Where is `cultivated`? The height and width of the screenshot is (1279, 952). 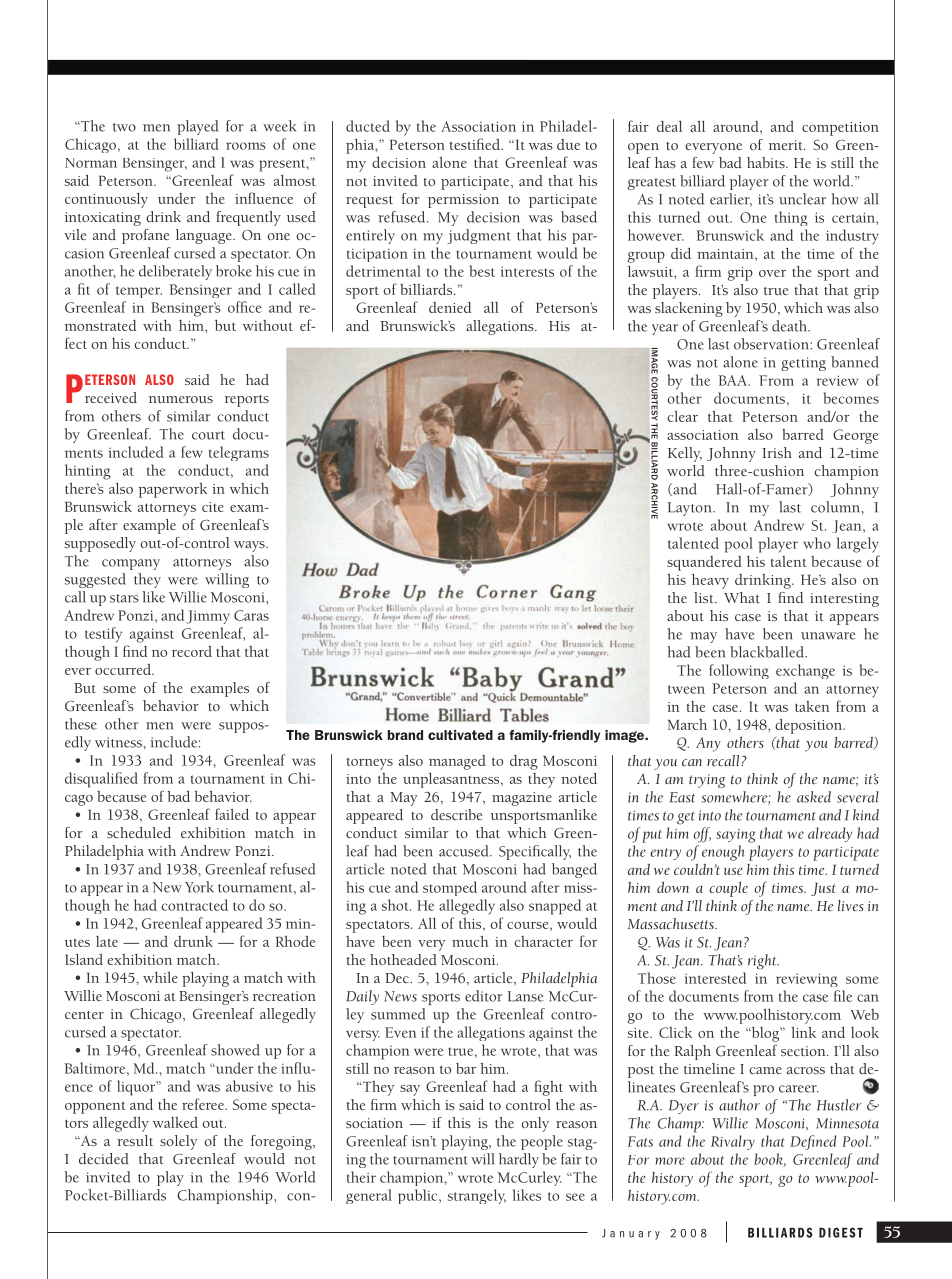 cultivated is located at coordinates (460, 735).
